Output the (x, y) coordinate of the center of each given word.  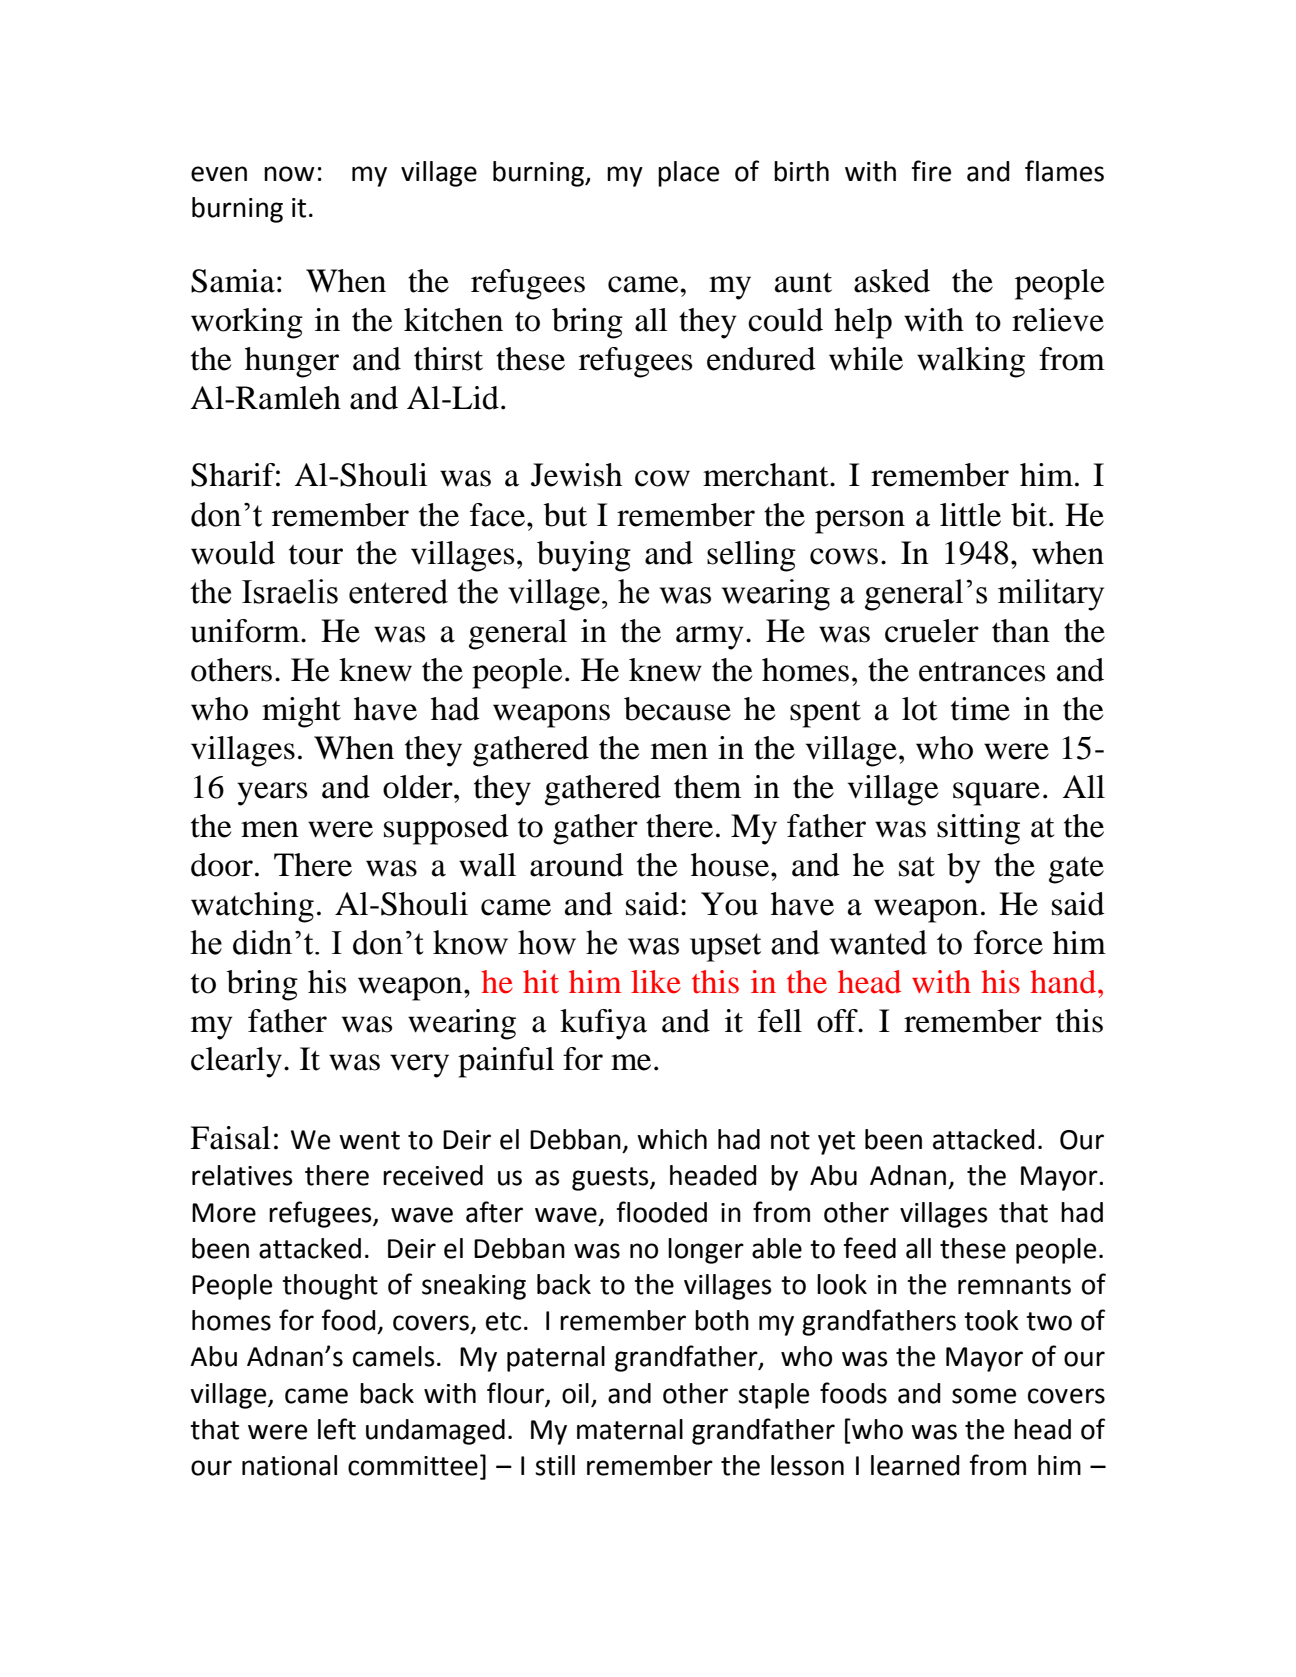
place (688, 174)
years (272, 794)
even (219, 174)
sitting (978, 829)
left (337, 1429)
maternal (630, 1429)
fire (931, 171)
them (707, 787)
